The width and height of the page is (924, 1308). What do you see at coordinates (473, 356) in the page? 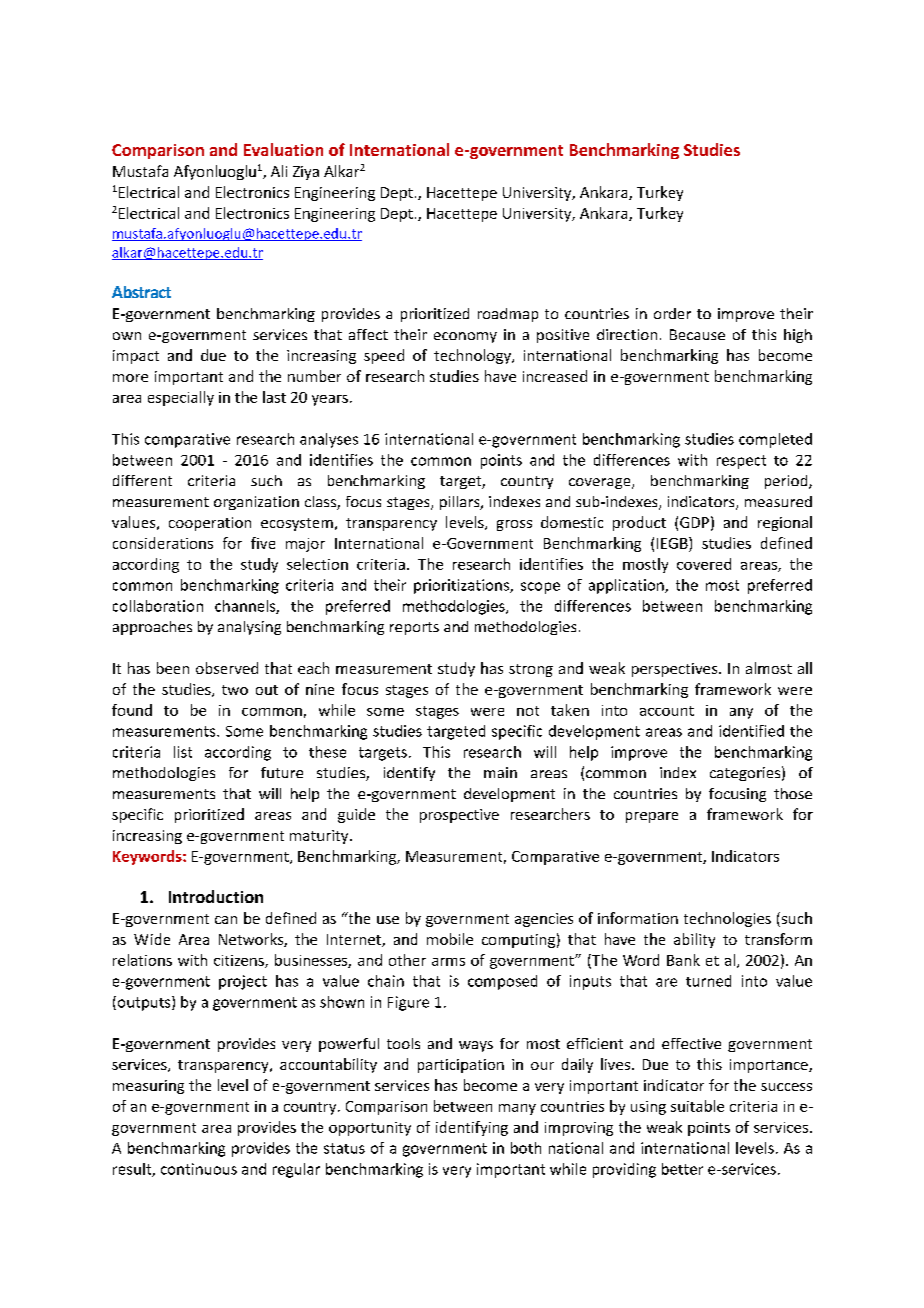
I see `technology` at bounding box center [473, 356].
